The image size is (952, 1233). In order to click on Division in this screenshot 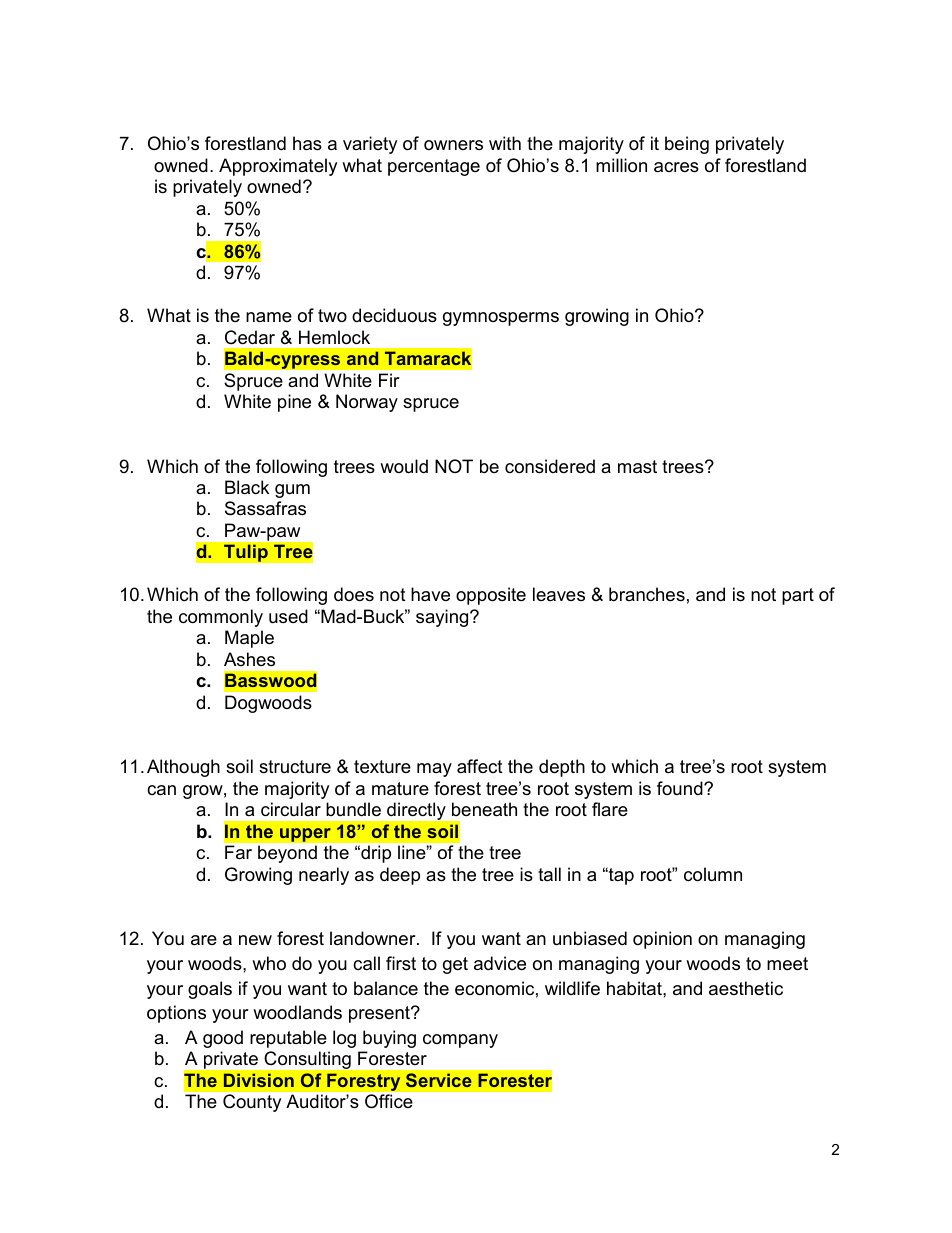, I will do `click(259, 1080)`.
